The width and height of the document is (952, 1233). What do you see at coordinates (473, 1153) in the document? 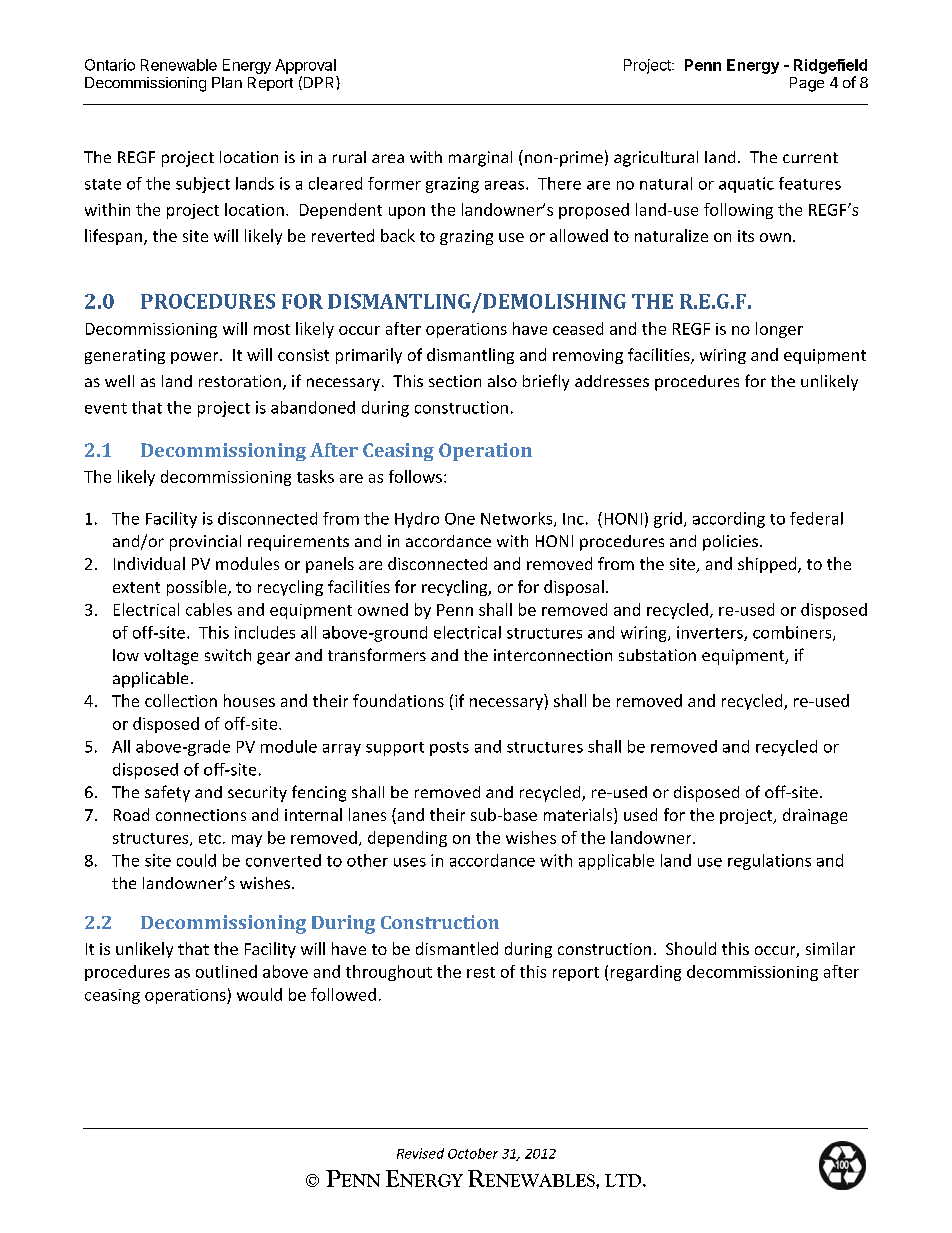
I see `October` at bounding box center [473, 1153].
